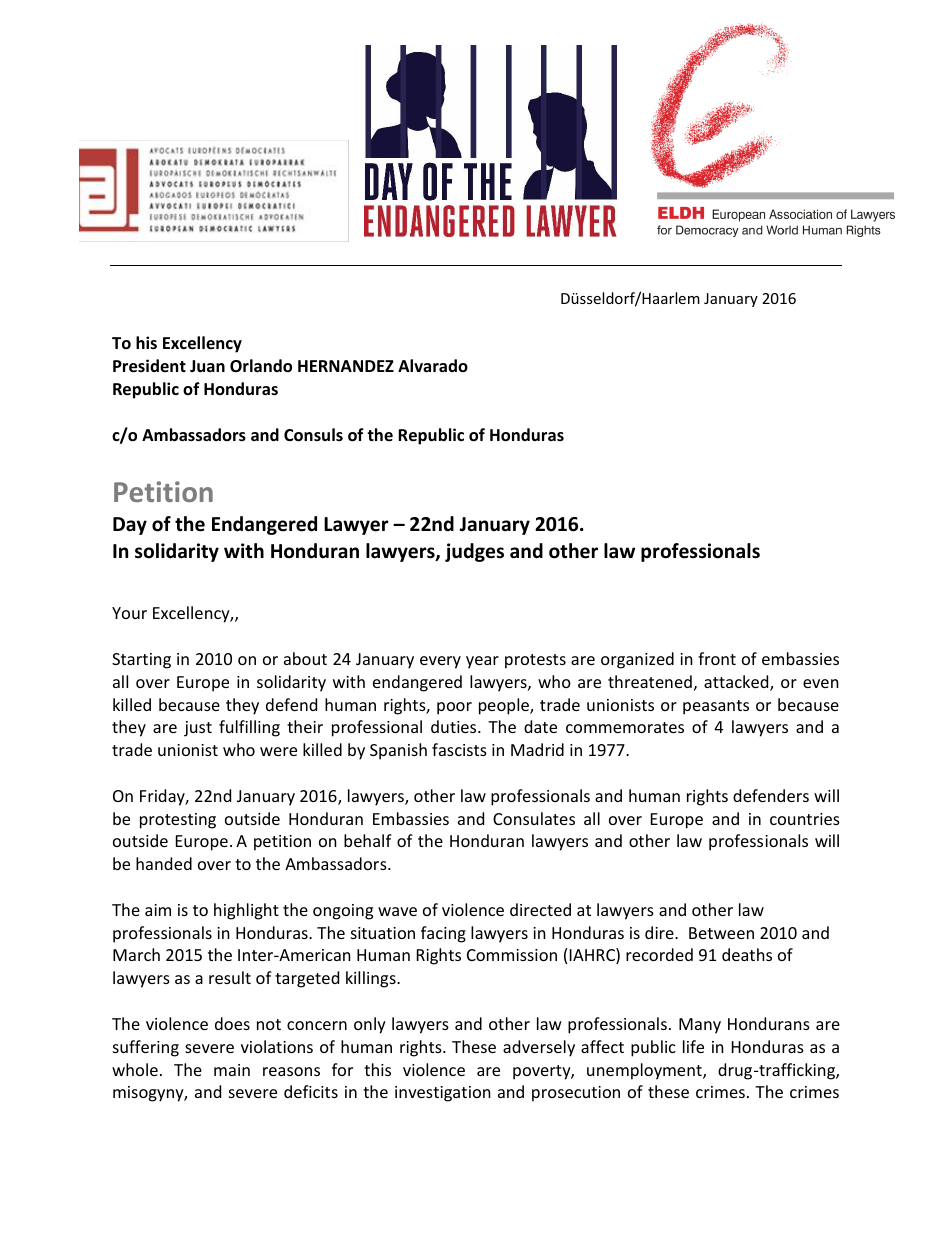 This screenshot has width=952, height=1233. Describe the element at coordinates (443, 1094) in the screenshot. I see `investigation` at that location.
